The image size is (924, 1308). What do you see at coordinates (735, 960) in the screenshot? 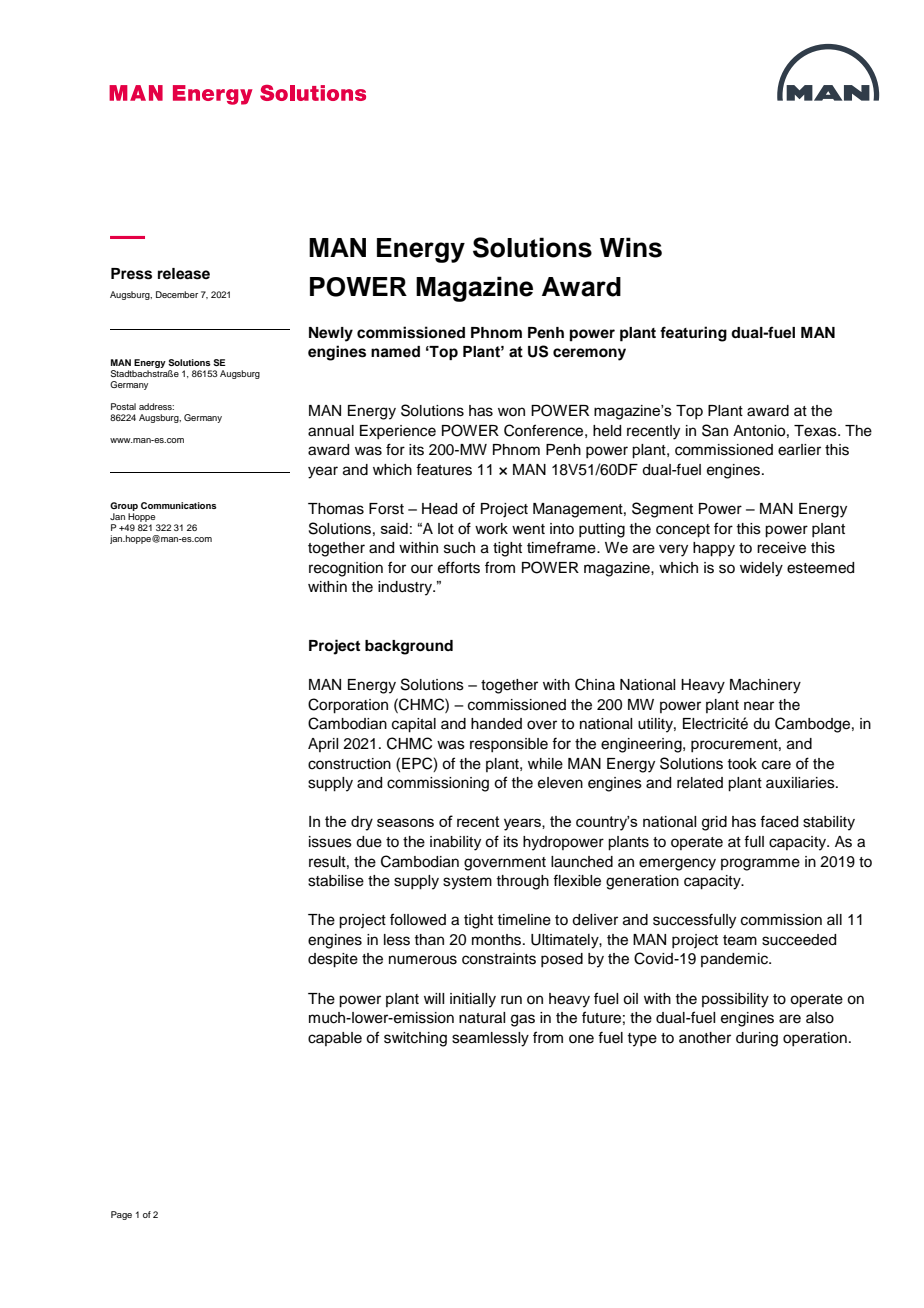
I see `pandemic` at bounding box center [735, 960].
